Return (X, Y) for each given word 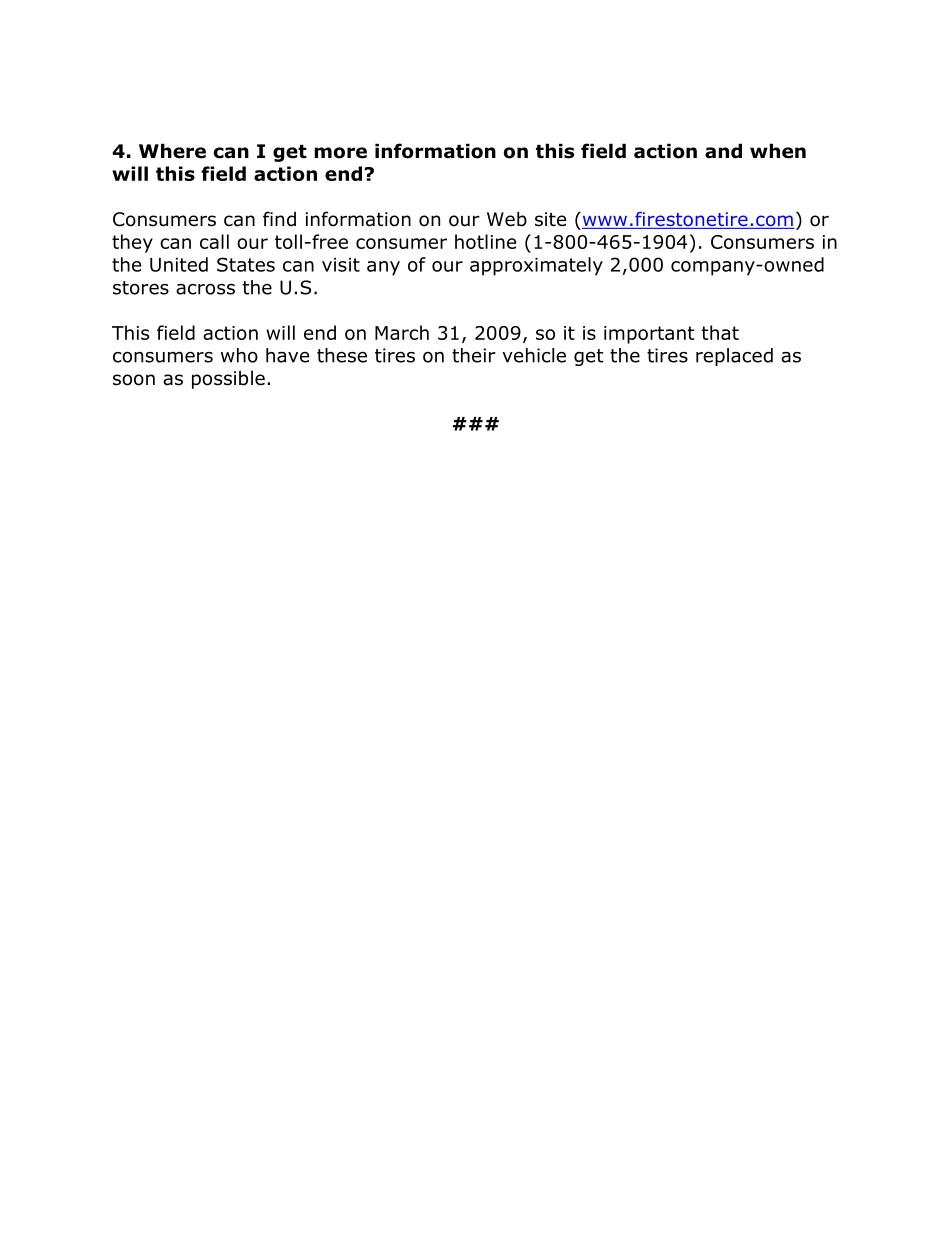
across (205, 289)
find (279, 219)
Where (172, 151)
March (402, 332)
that (720, 332)
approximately (536, 266)
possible (228, 380)
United (179, 264)
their (474, 355)
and (723, 151)
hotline (485, 241)
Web (507, 219)
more (340, 153)
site (550, 219)
